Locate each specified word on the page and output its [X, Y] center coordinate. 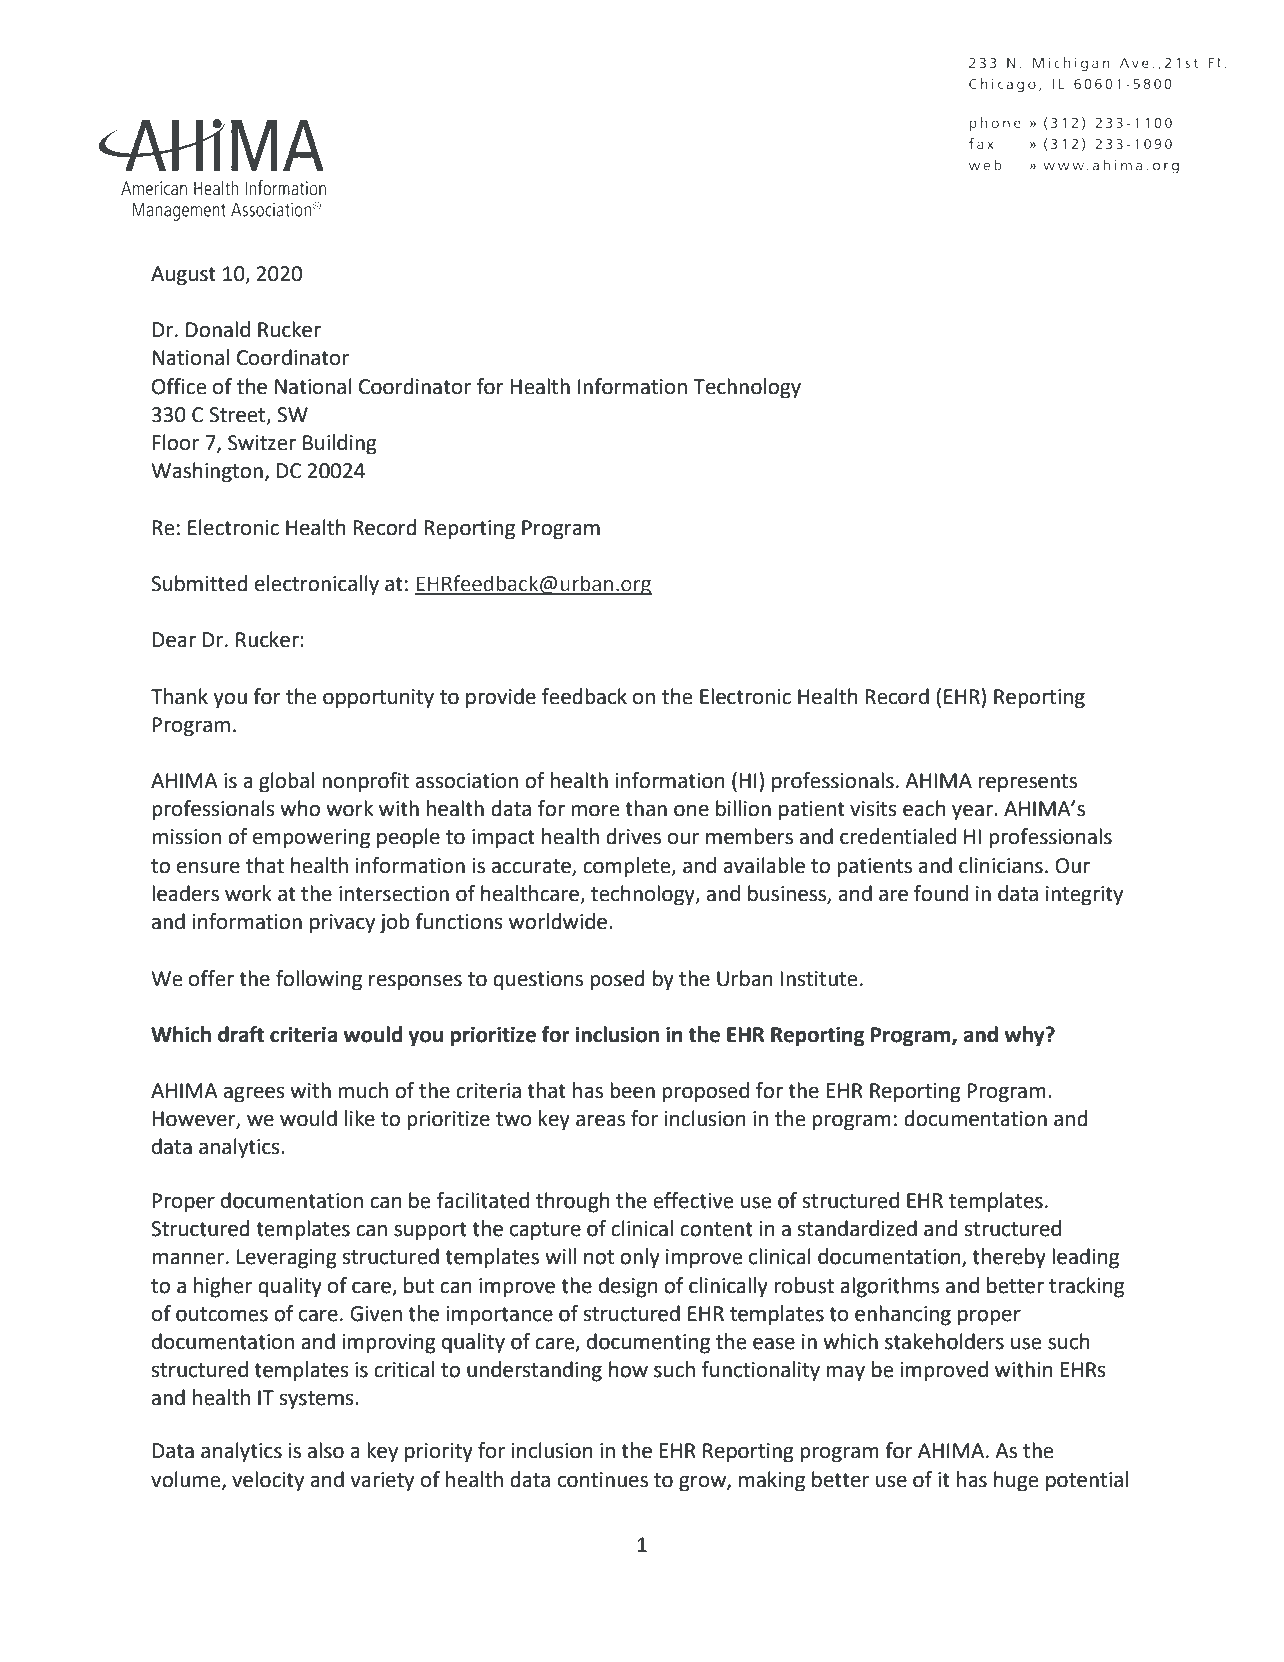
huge [1016, 1481]
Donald [218, 329]
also [326, 1450]
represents [1028, 783]
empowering [311, 839]
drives [633, 836]
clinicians [1001, 865]
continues [603, 1480]
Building [340, 444]
